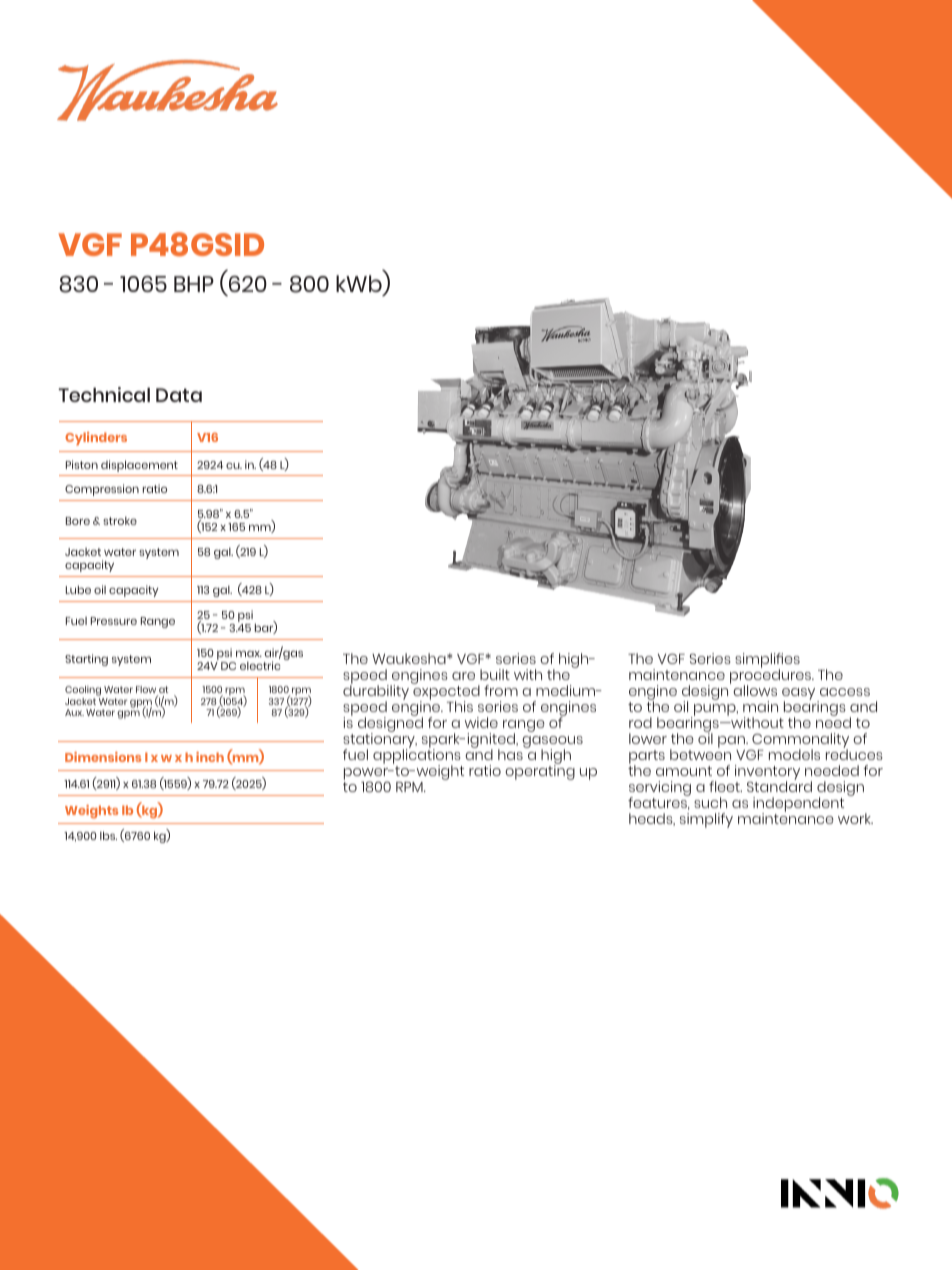 The height and width of the screenshot is (1270, 952). Describe the element at coordinates (179, 395) in the screenshot. I see `Data` at that location.
